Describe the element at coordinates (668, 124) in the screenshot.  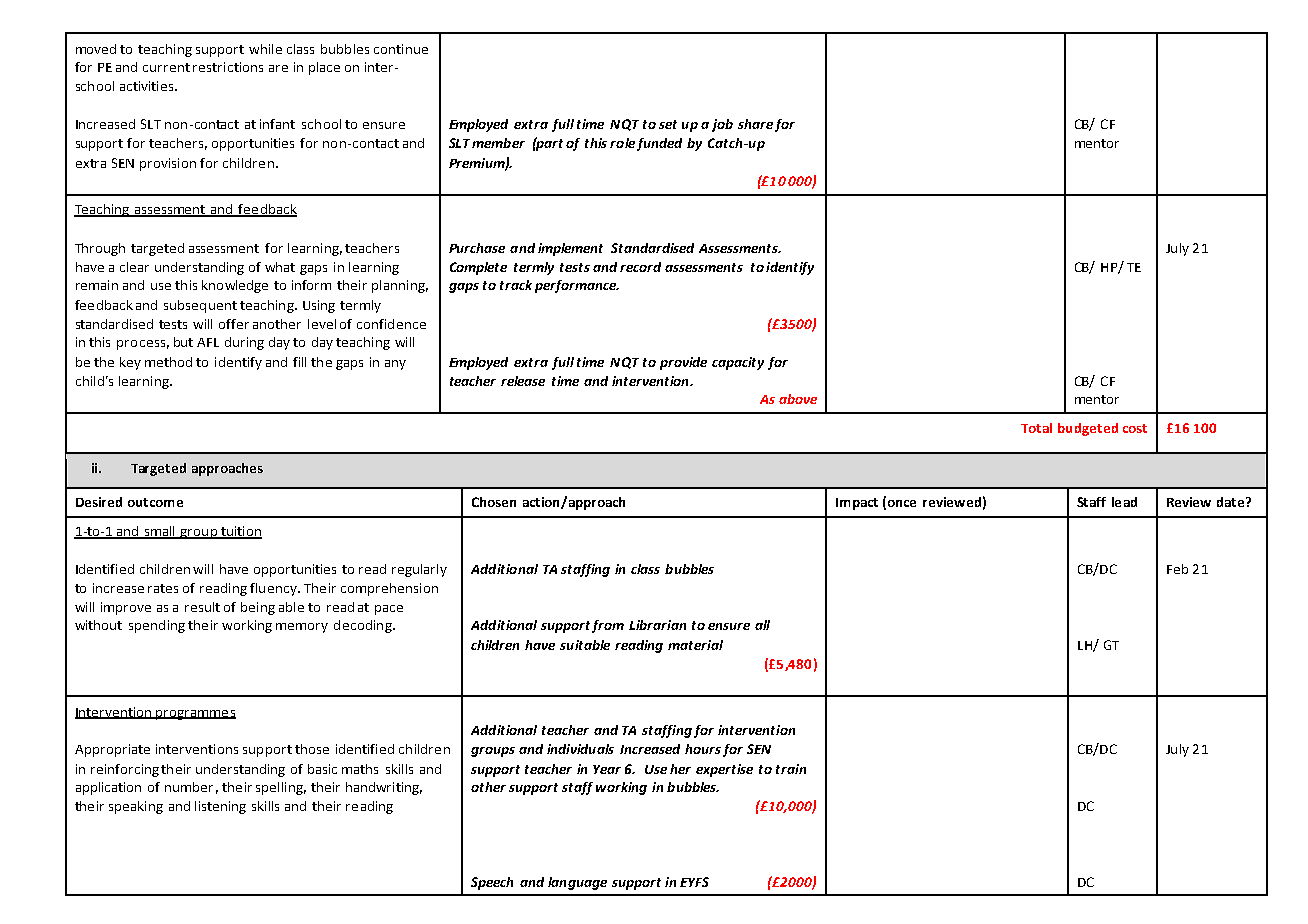
I see `set` at that location.
